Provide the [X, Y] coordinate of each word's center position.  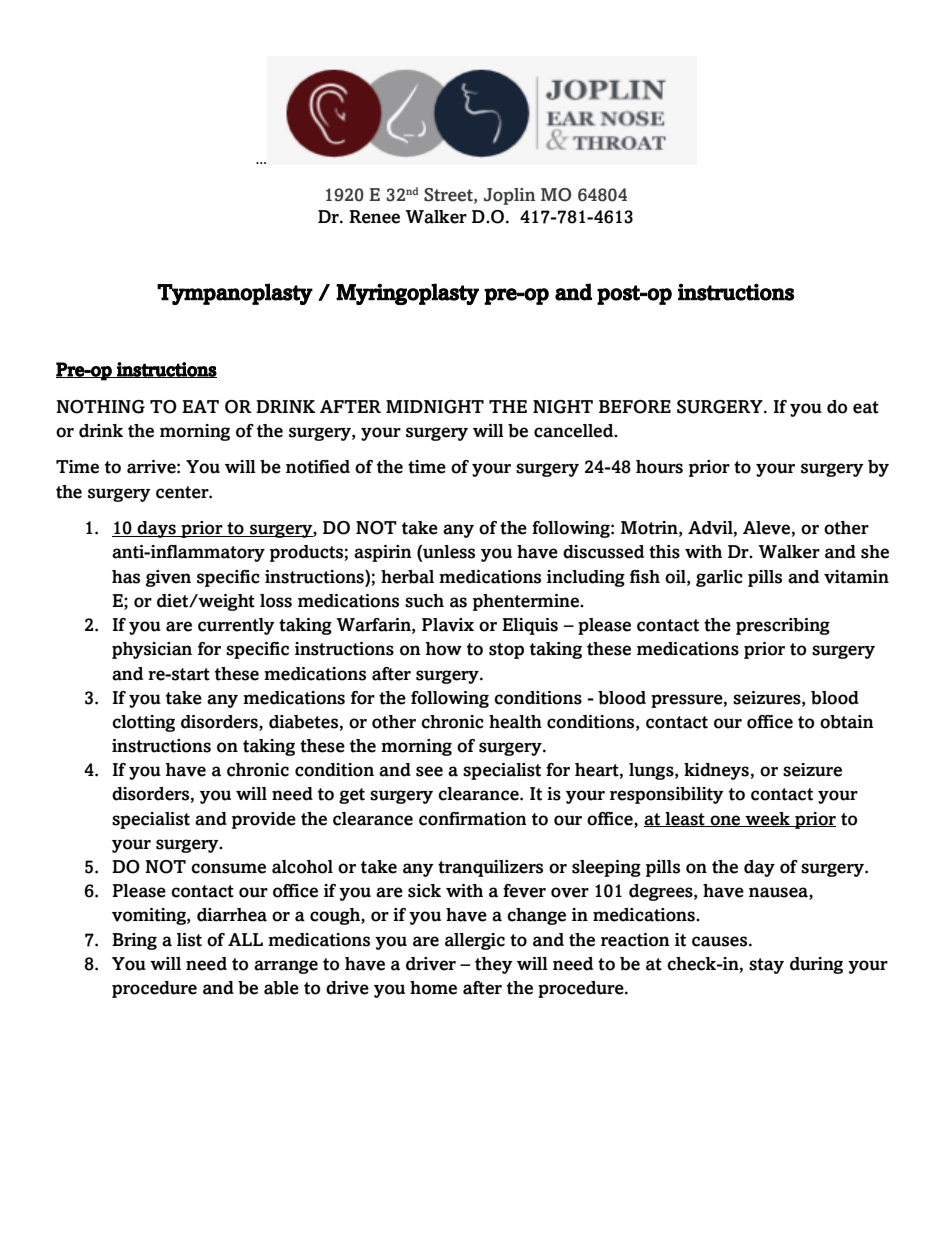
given [168, 578]
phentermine [527, 602]
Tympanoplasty [235, 294]
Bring [134, 941]
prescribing [783, 626]
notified [318, 467]
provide [264, 820]
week [767, 819]
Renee [374, 217]
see [429, 771]
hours [659, 467]
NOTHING [100, 407]
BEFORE [635, 407]
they [494, 965]
